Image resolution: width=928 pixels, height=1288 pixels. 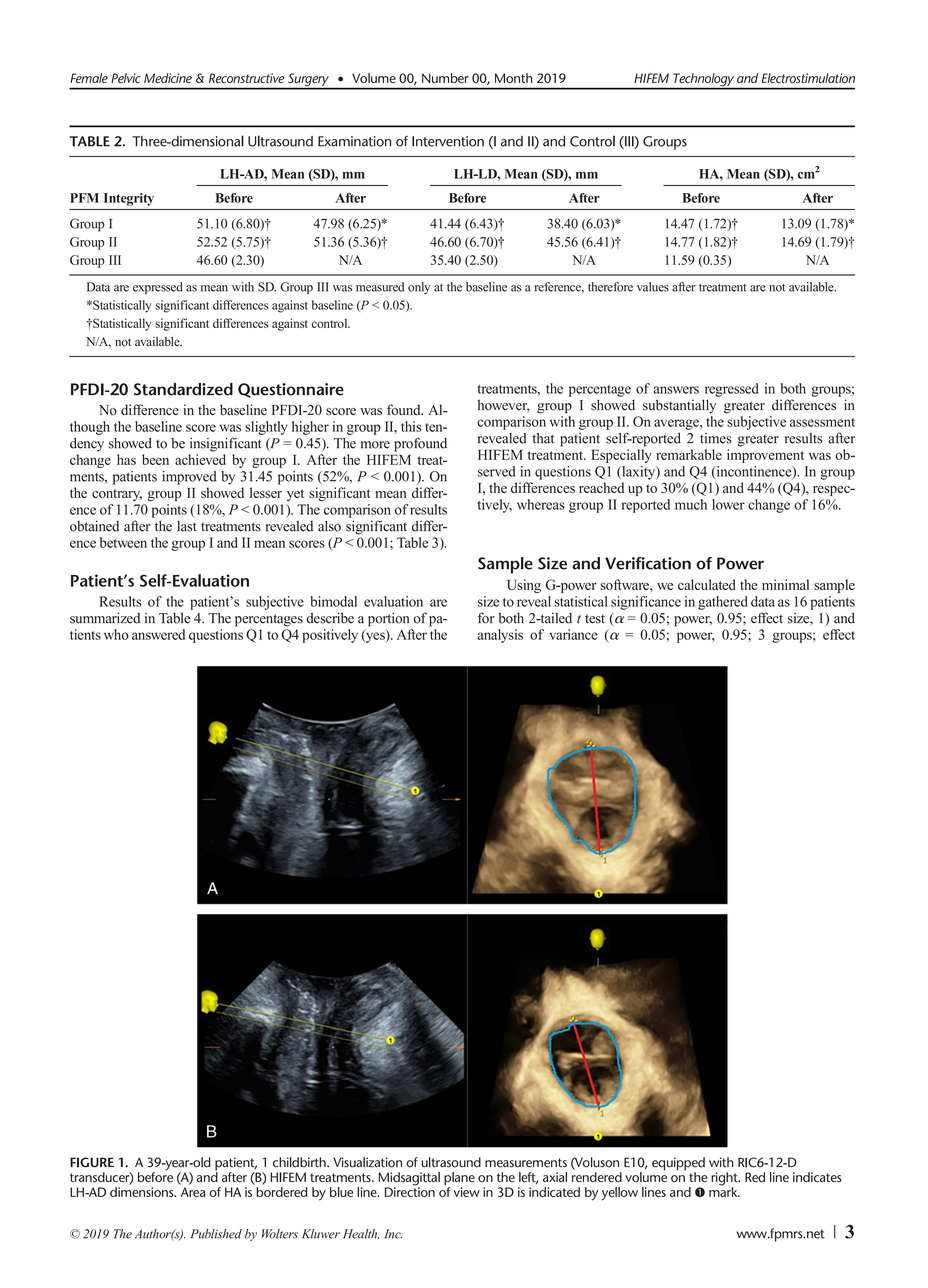 What do you see at coordinates (411, 426) in the screenshot?
I see `this` at bounding box center [411, 426].
